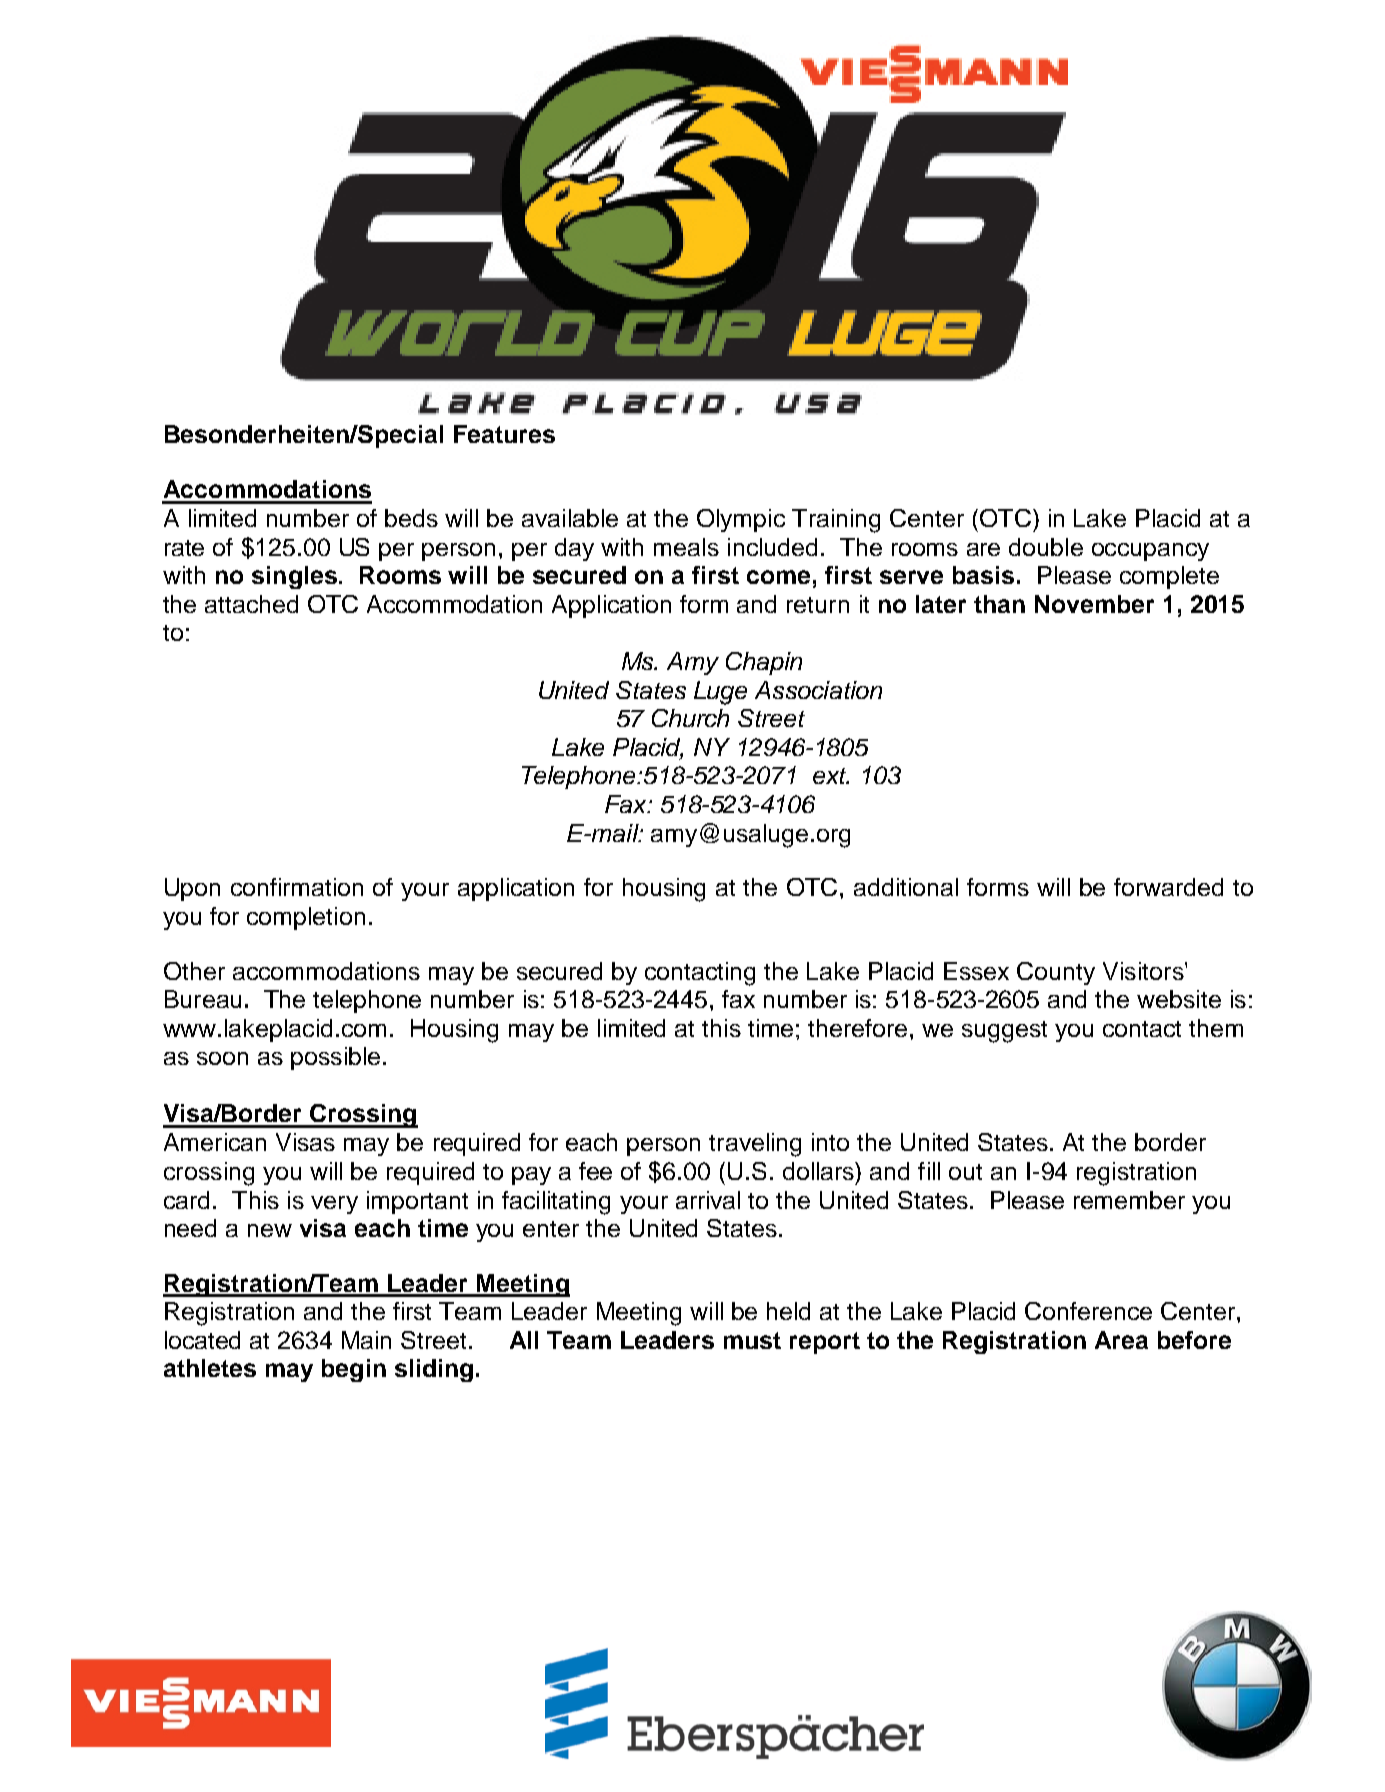  What do you see at coordinates (1168, 887) in the page?
I see `forwarded` at bounding box center [1168, 887].
